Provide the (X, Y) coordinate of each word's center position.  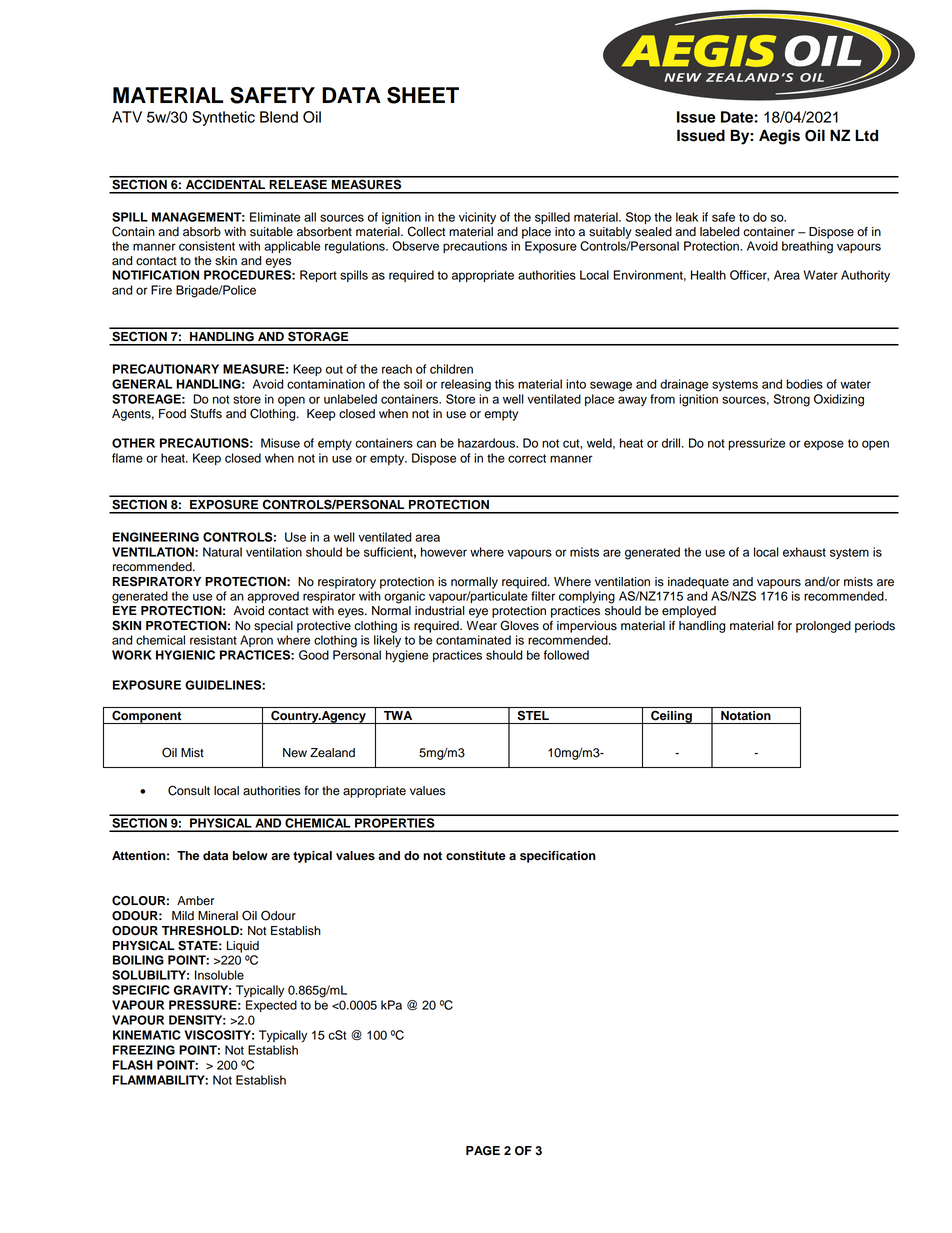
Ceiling (671, 717)
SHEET (423, 95)
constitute (476, 856)
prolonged (823, 627)
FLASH (133, 1065)
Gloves (519, 625)
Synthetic (223, 118)
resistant (213, 640)
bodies (804, 384)
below (250, 856)
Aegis (779, 137)
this (504, 384)
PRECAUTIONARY (166, 369)
